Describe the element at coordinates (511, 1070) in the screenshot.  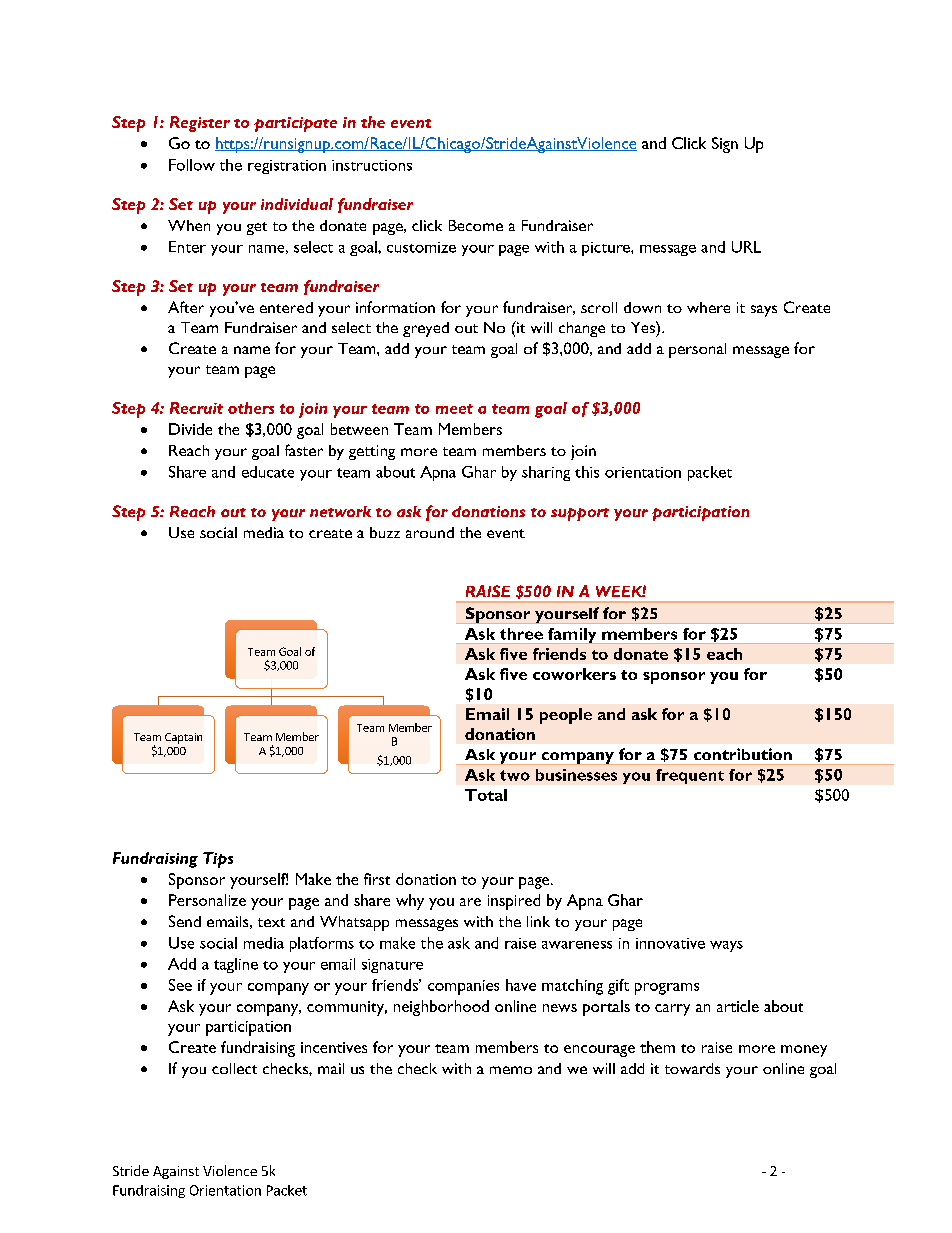
I see `memo` at that location.
